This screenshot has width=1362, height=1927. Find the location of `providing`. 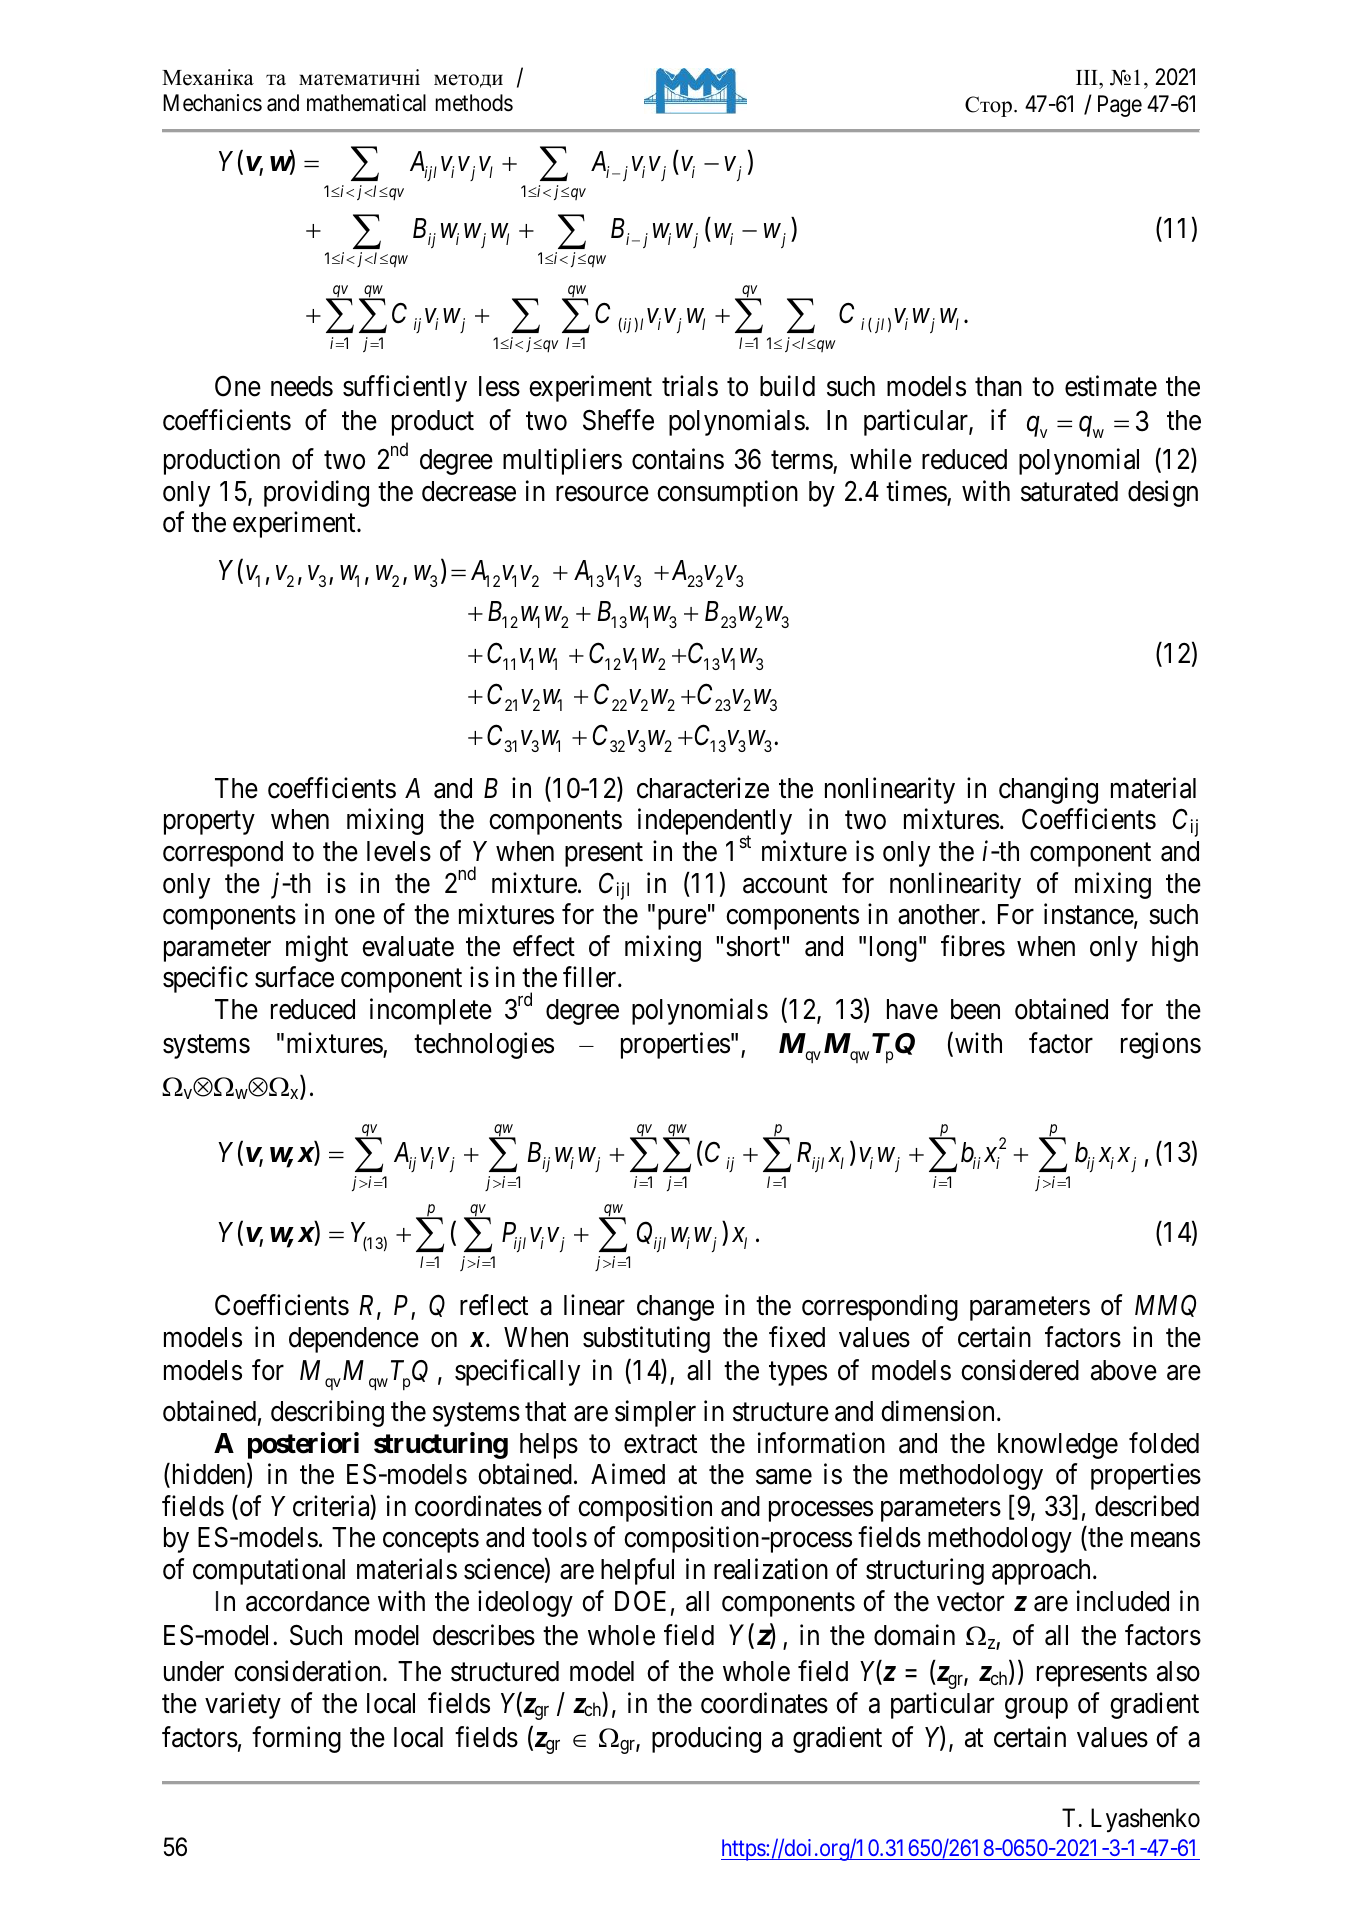

providing is located at coordinates (316, 493).
